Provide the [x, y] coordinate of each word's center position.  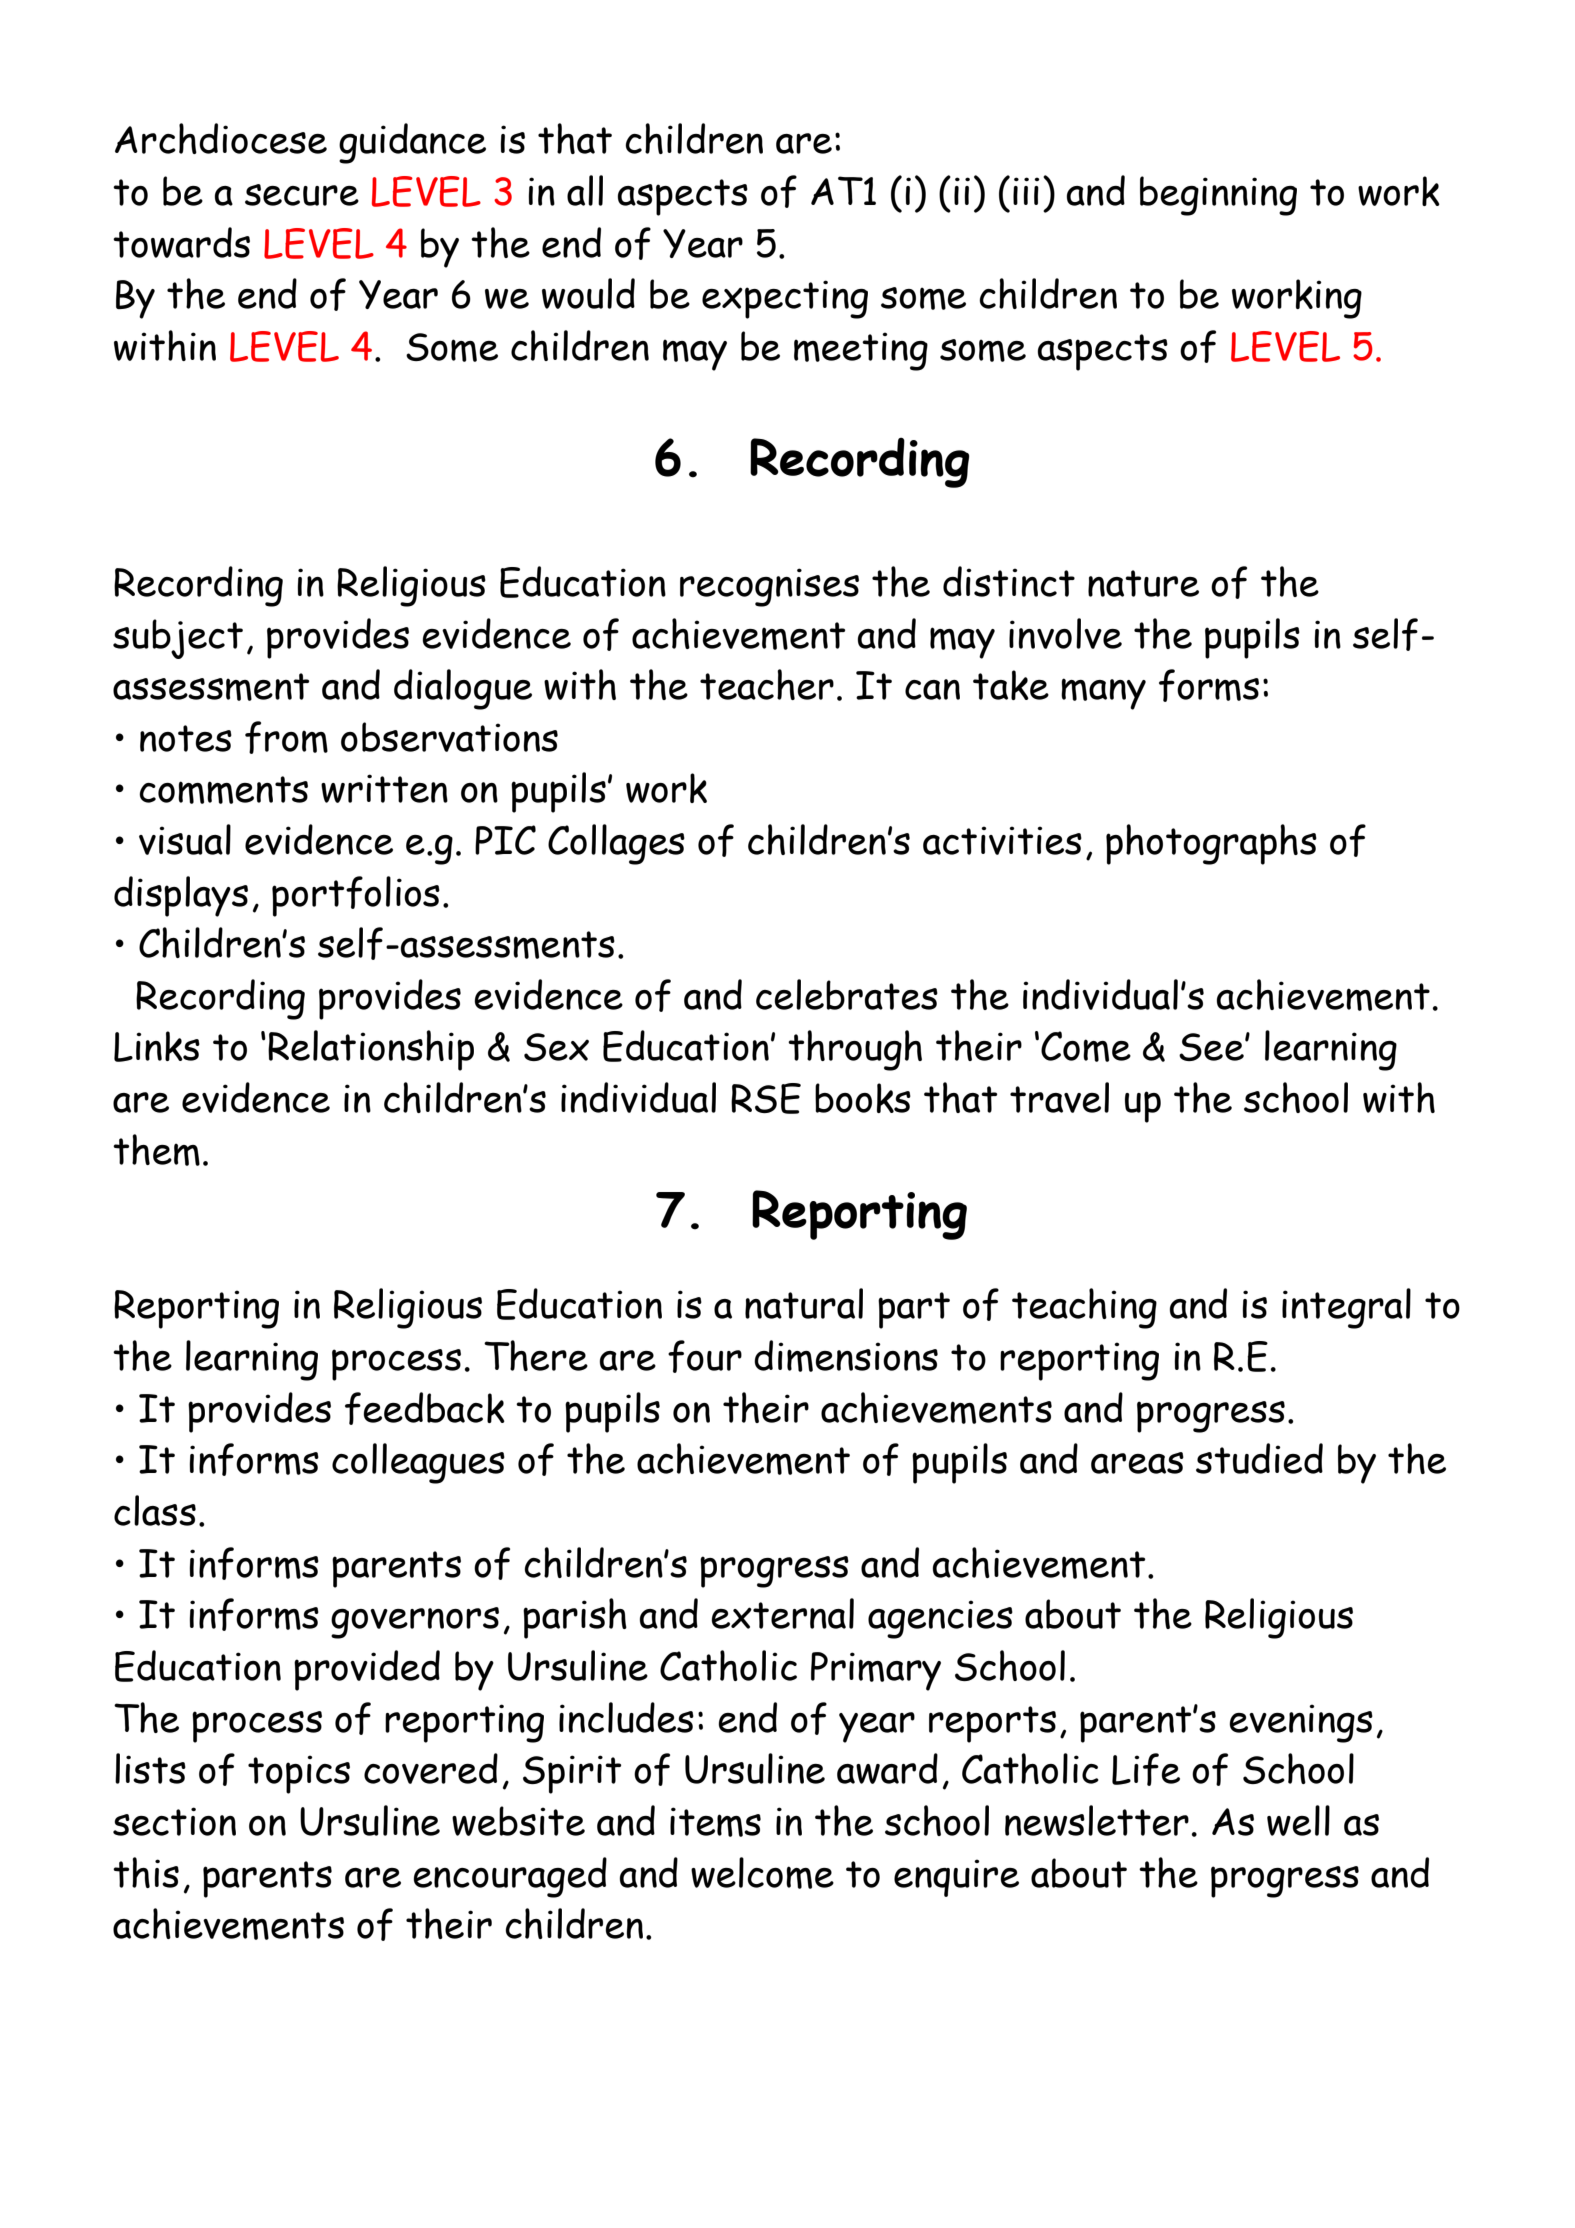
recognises [769, 587]
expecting [785, 299]
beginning [1218, 196]
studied [1259, 1458]
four [705, 1356]
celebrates [847, 994]
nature [1143, 583]
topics [299, 1774]
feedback [425, 1408]
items [715, 1822]
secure [302, 195]
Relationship [371, 1050]
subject [178, 639]
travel [1059, 1097]
